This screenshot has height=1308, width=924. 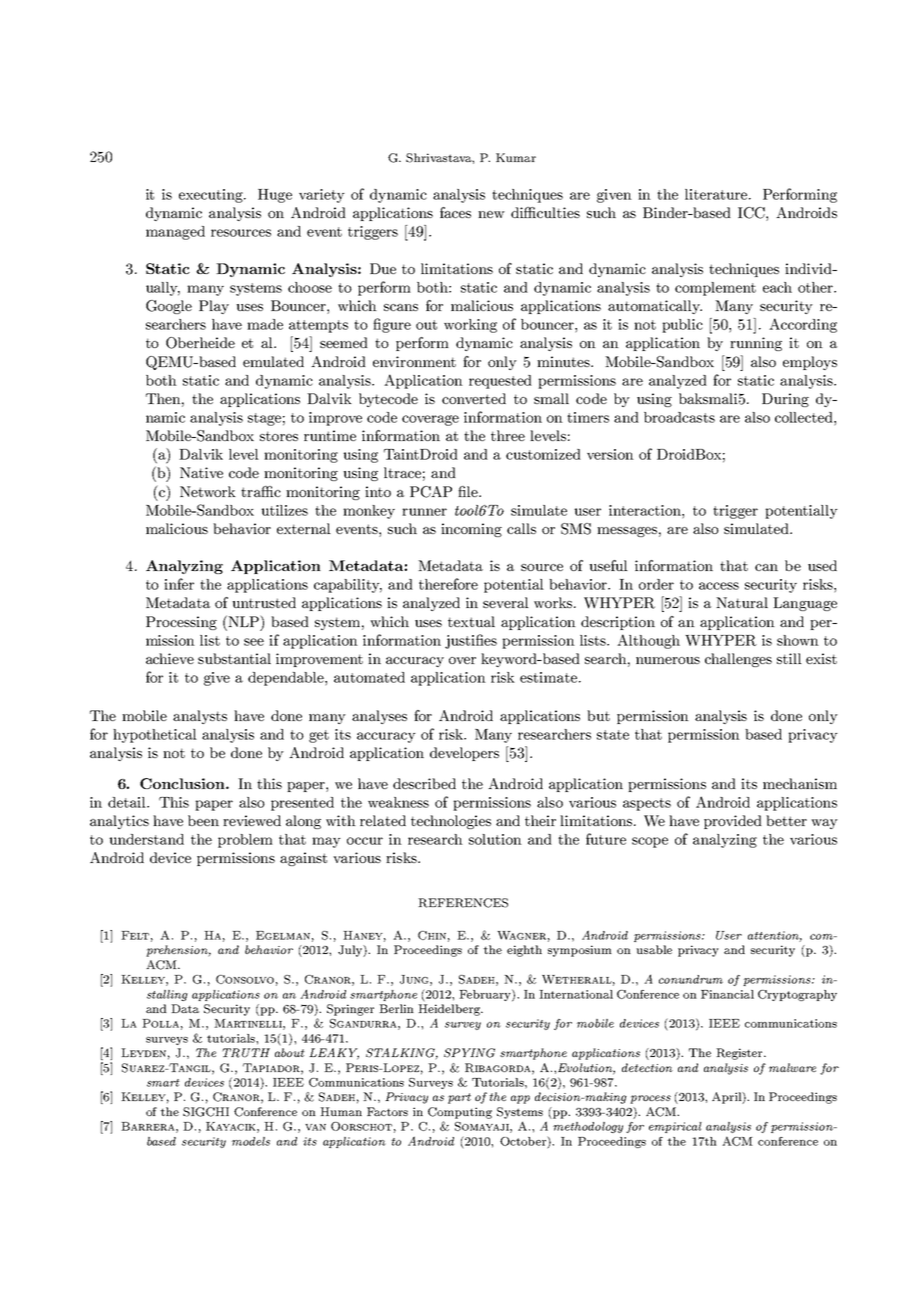 What do you see at coordinates (455, 212) in the screenshot?
I see `faces` at bounding box center [455, 212].
